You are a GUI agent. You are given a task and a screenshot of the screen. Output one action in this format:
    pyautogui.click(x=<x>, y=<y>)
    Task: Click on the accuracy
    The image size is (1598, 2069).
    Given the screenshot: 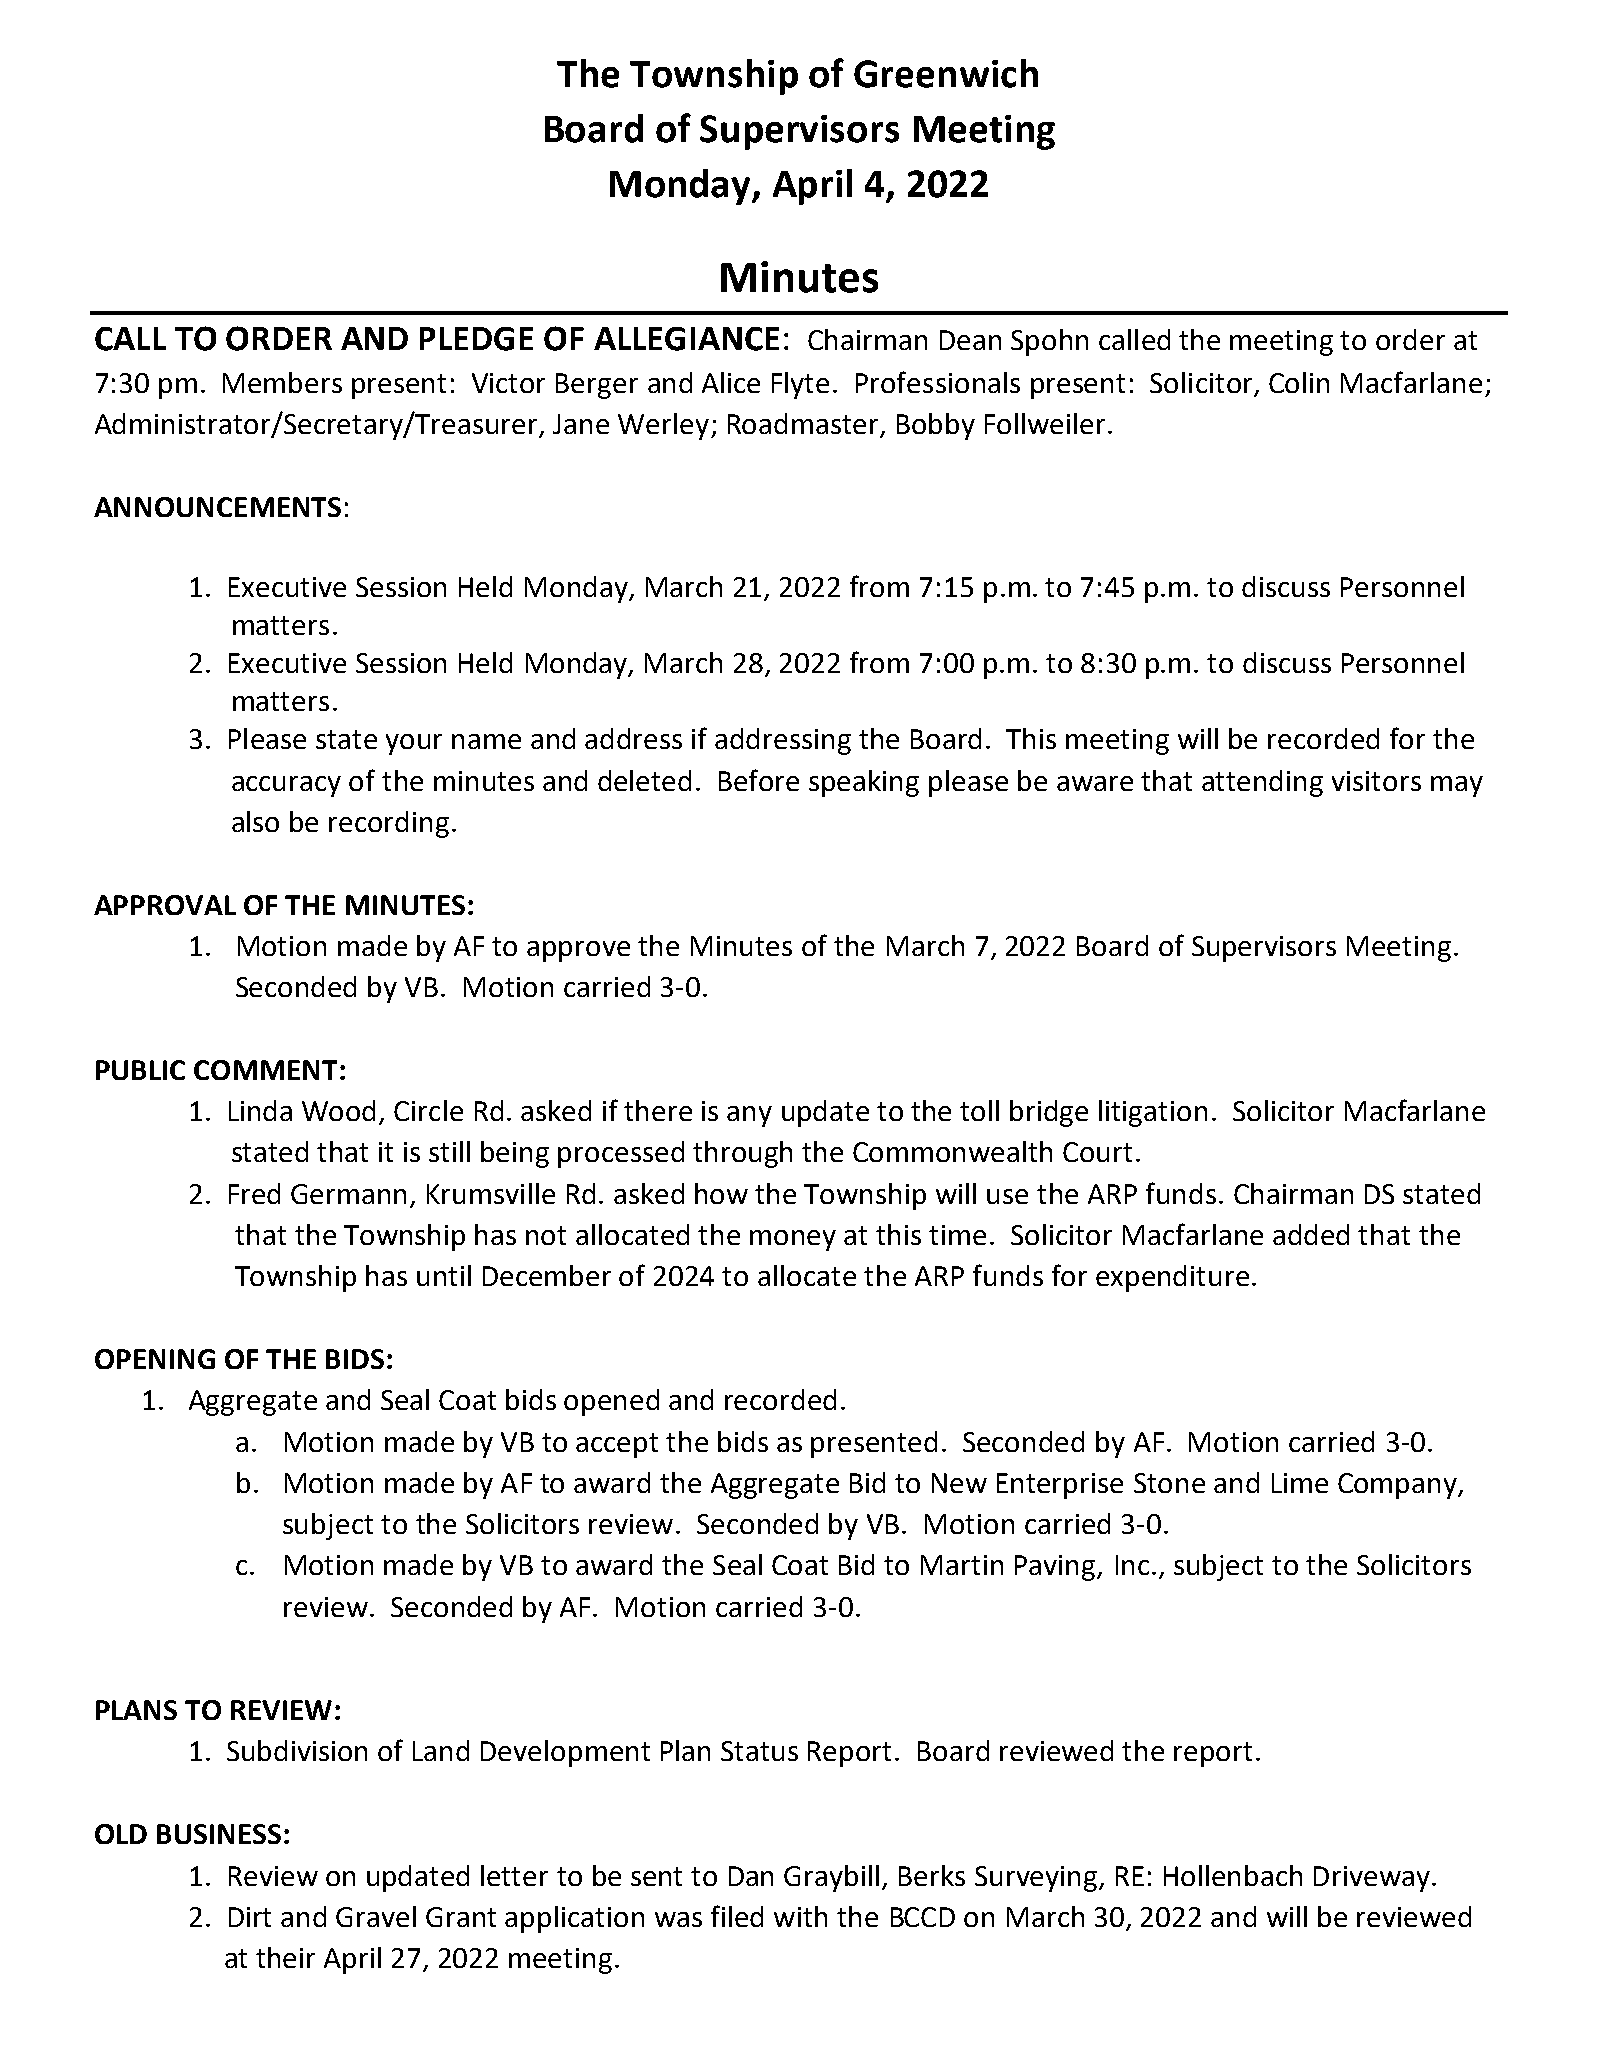 What is the action you would take?
    pyautogui.click(x=286, y=786)
